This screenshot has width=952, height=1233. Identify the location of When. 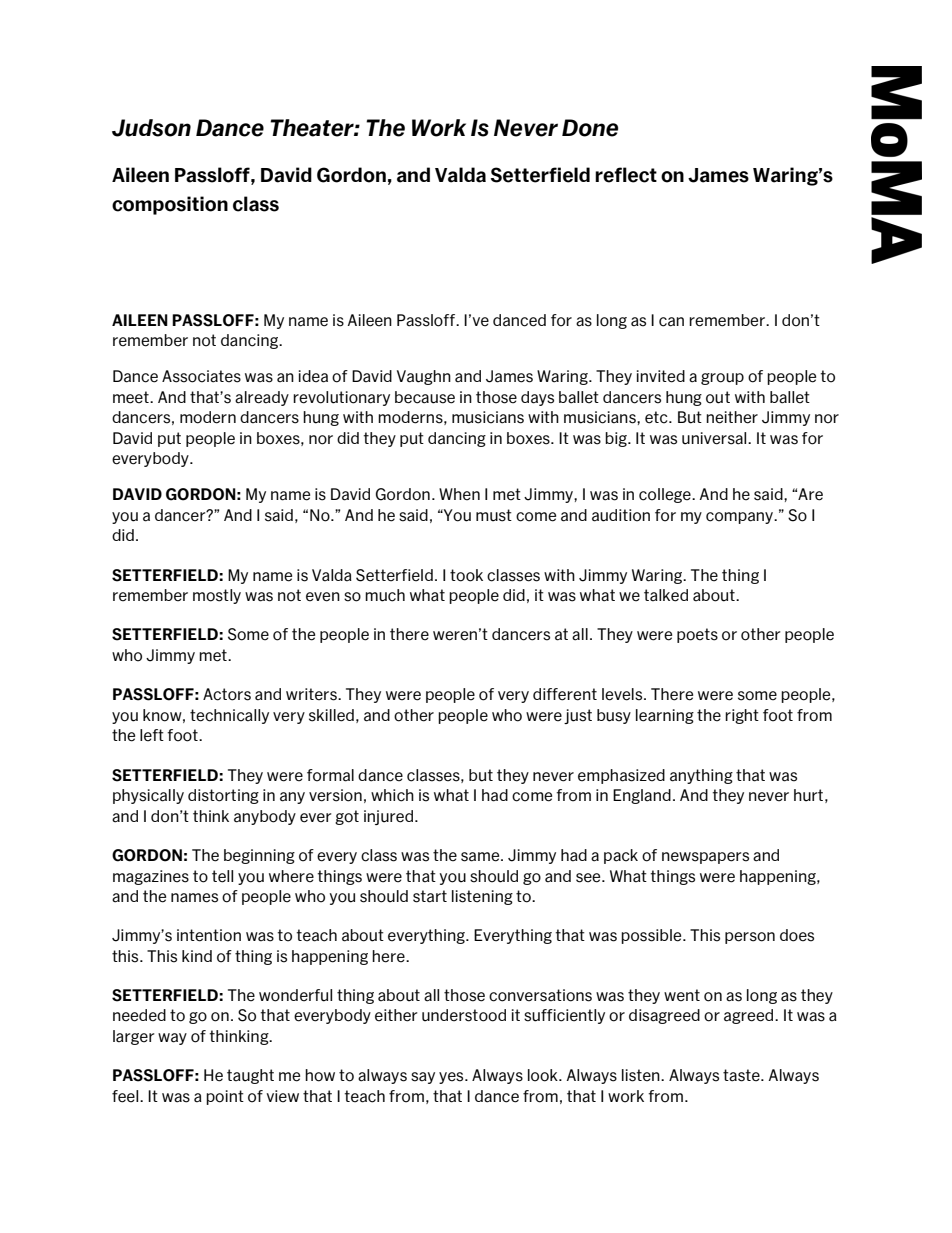
(459, 494).
